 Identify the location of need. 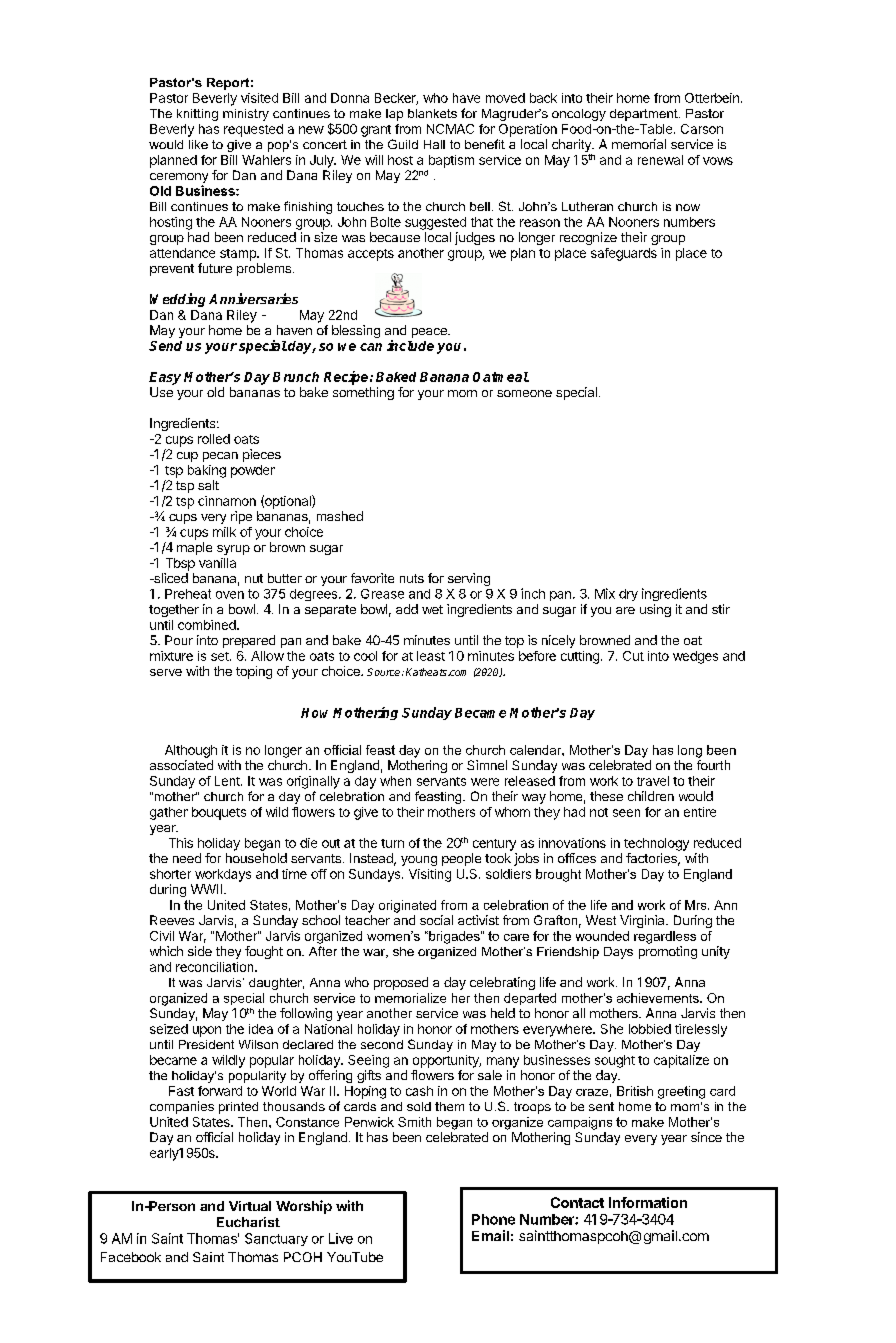
(187, 858).
